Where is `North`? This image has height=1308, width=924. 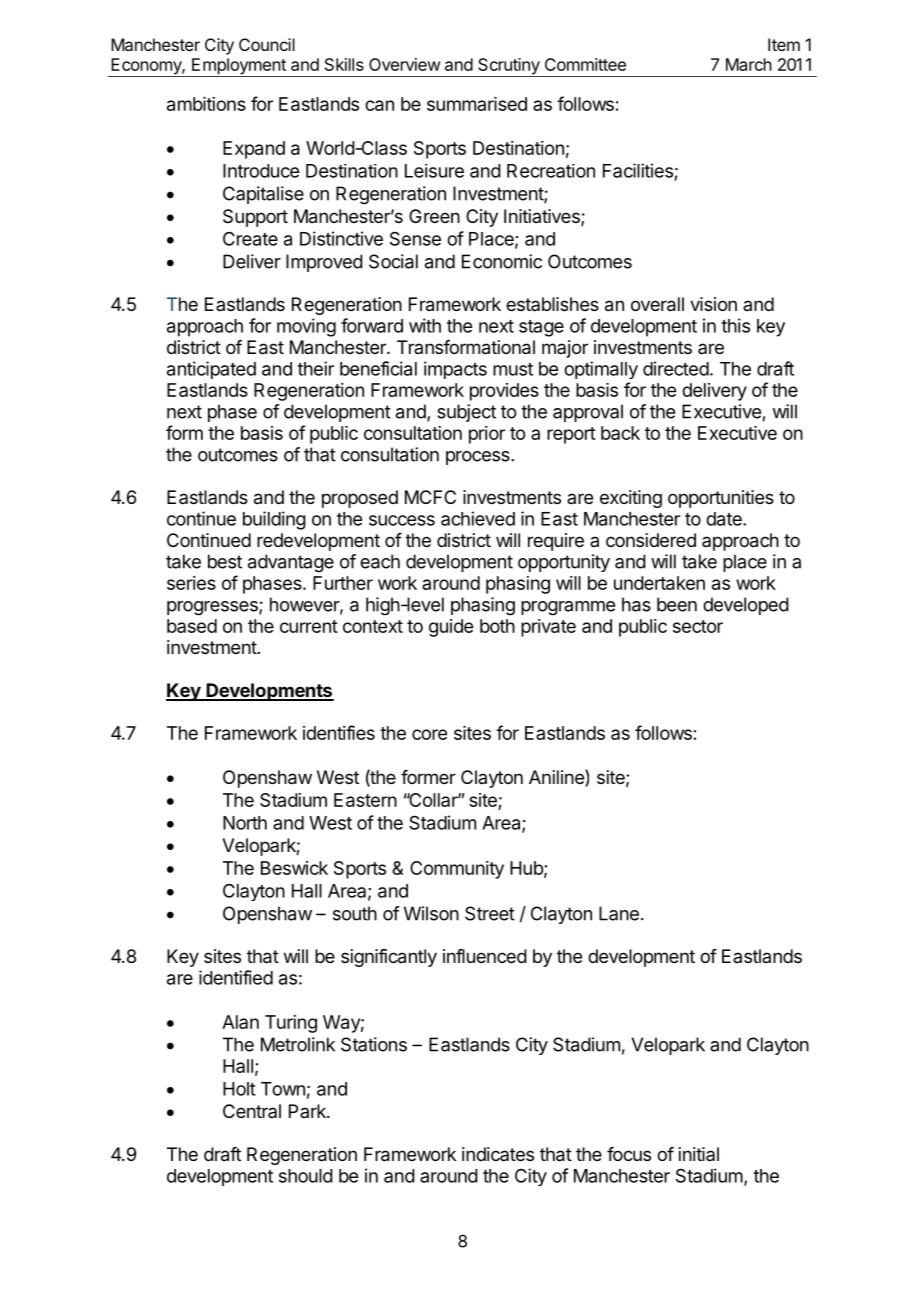
North is located at coordinates (245, 823).
